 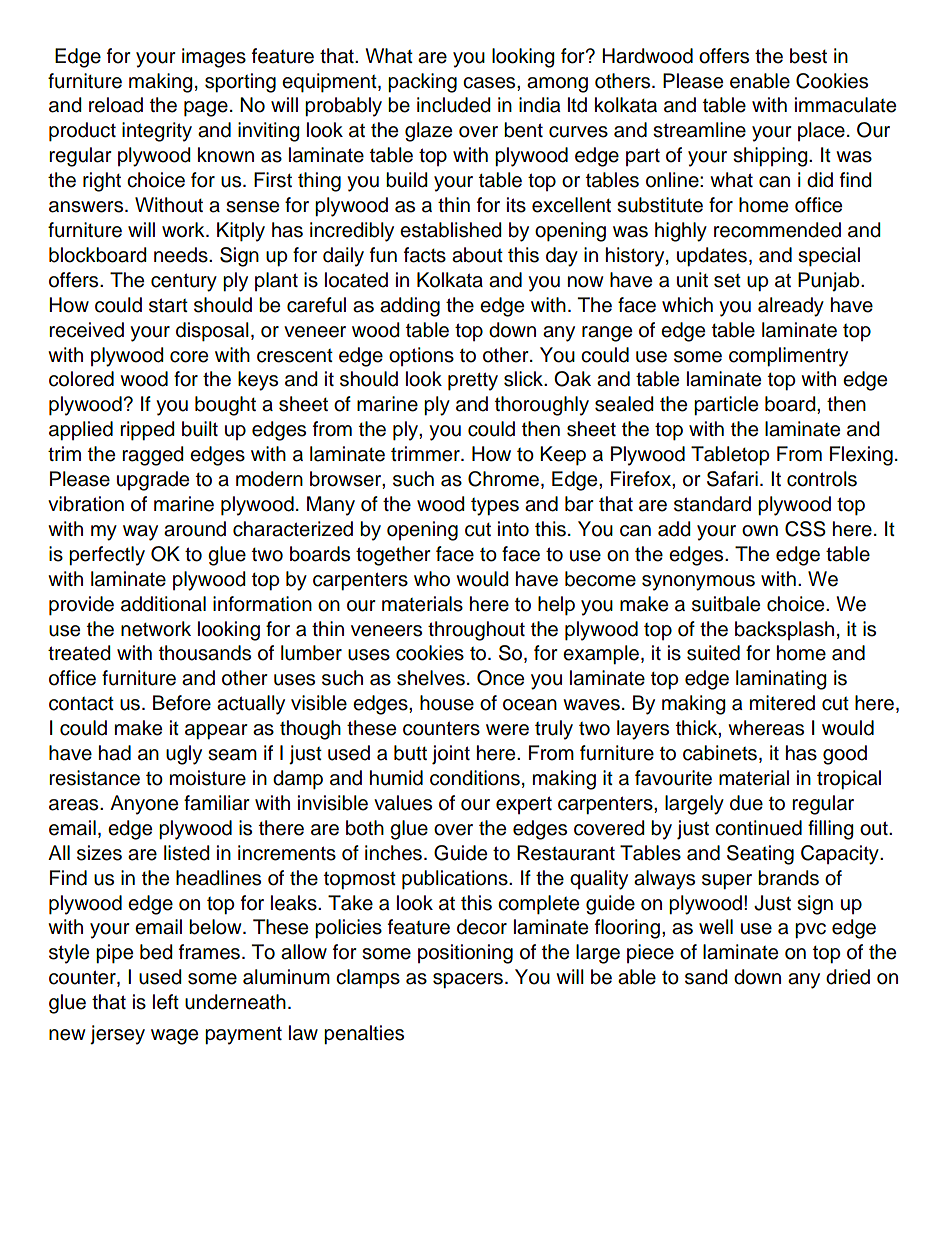 I want to click on due, so click(x=746, y=803).
